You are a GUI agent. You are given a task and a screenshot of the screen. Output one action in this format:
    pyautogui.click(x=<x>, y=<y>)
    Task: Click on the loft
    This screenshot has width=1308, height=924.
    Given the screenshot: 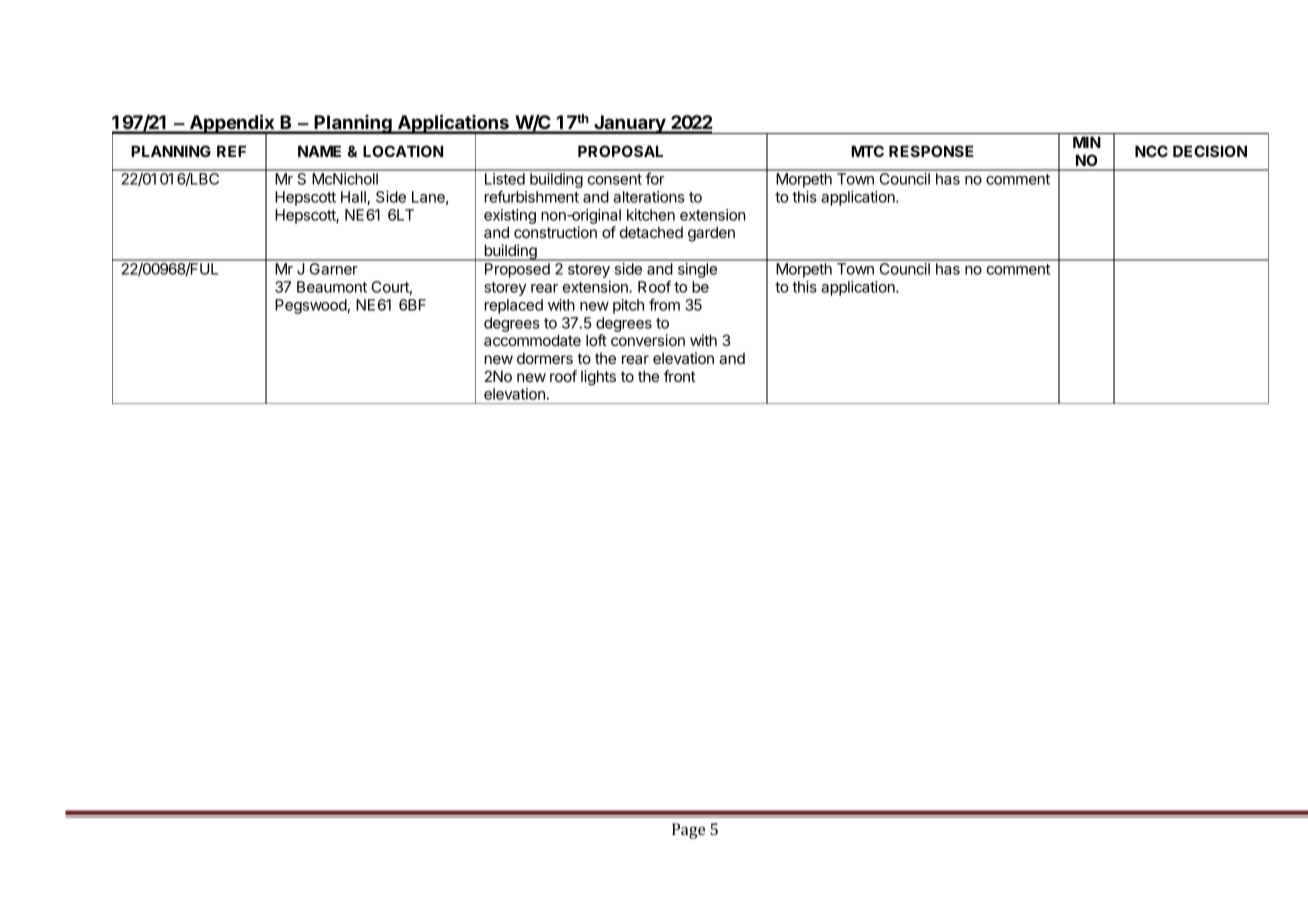 What is the action you would take?
    pyautogui.click(x=596, y=340)
